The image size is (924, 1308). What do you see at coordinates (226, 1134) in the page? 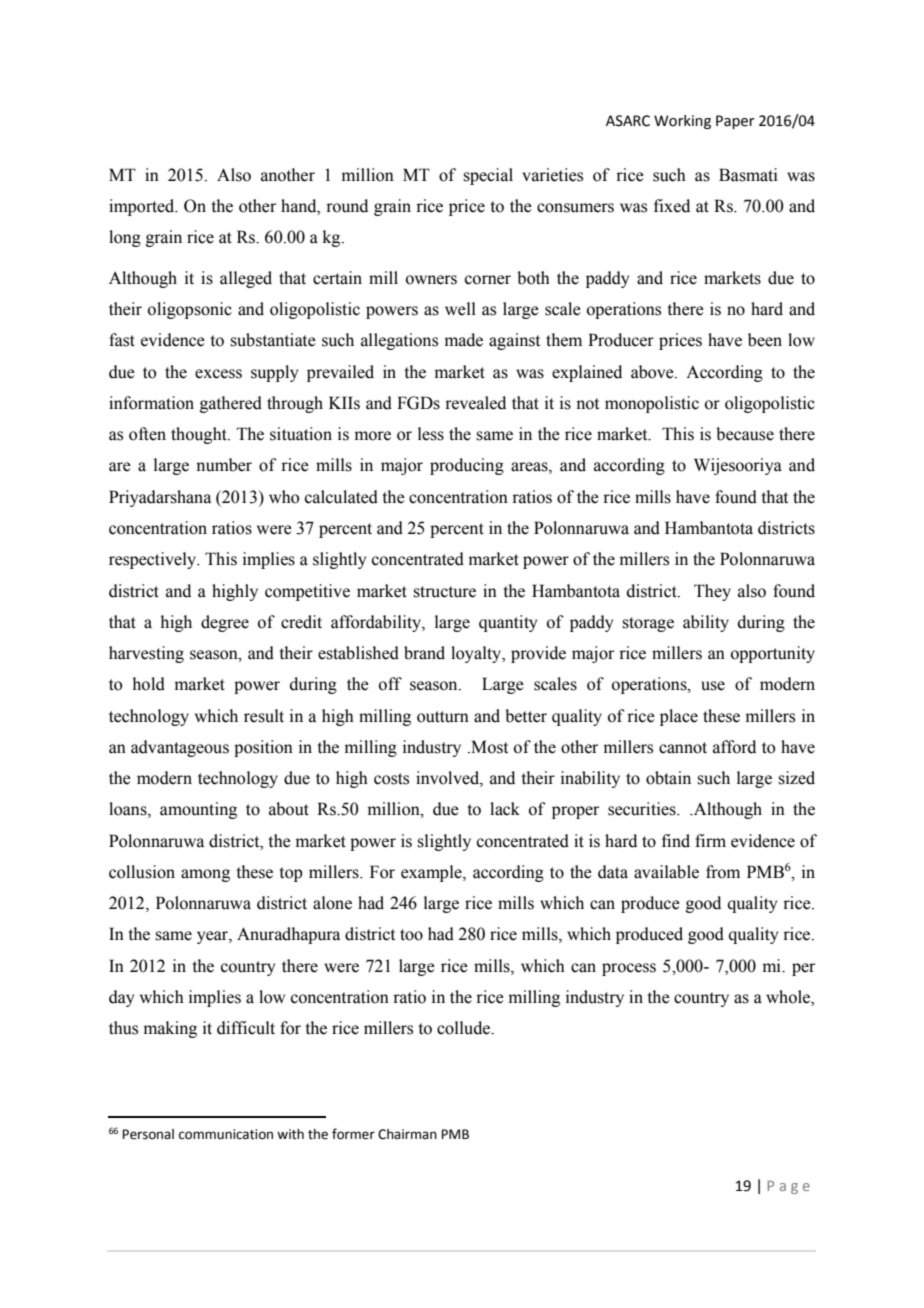
I see `communication` at bounding box center [226, 1134].
